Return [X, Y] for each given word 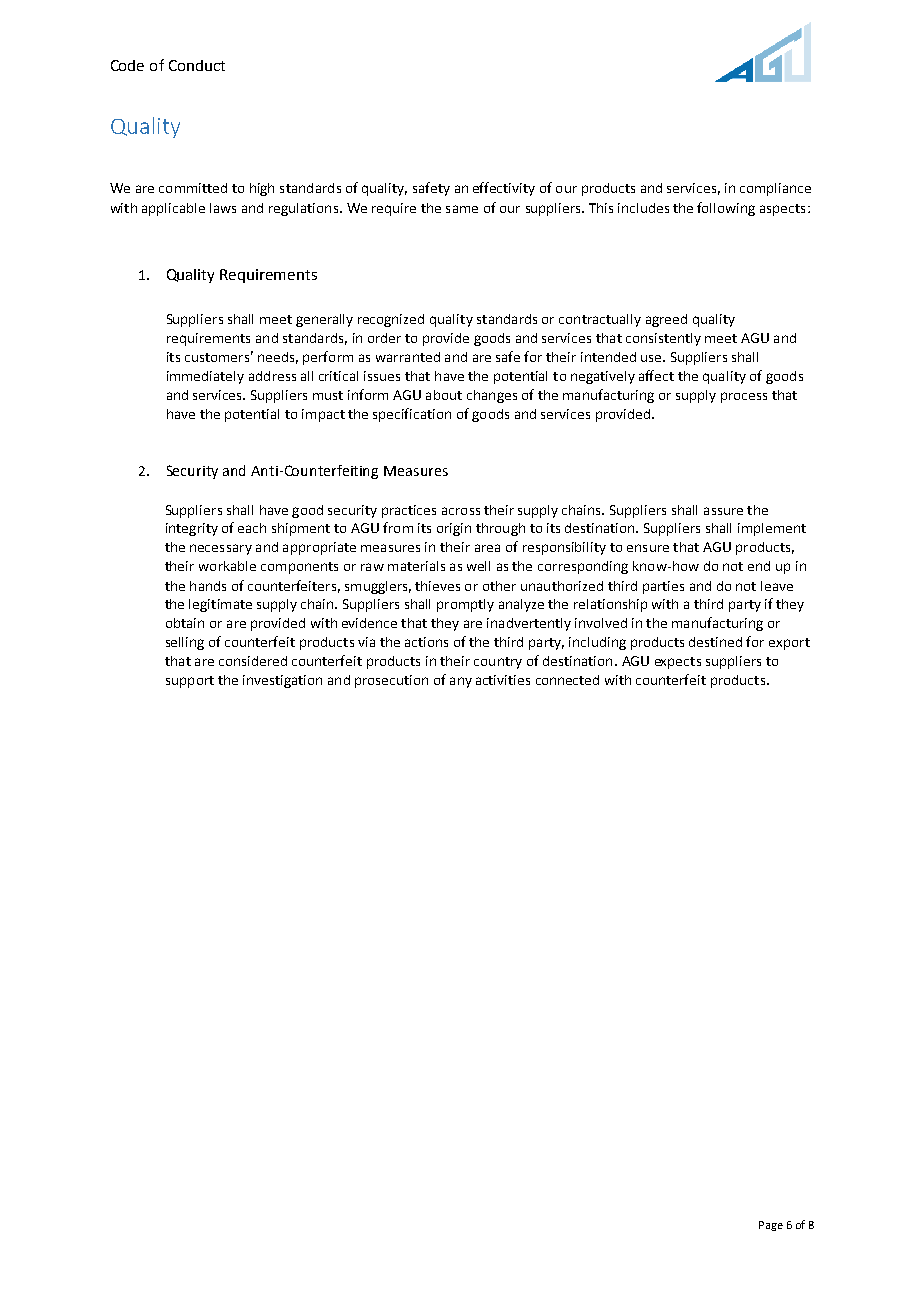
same [462, 209]
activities [503, 680]
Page [771, 1226]
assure [723, 511]
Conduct [197, 65]
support [190, 682]
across [461, 511]
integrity [192, 529]
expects [678, 663]
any [461, 682]
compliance [775, 189]
